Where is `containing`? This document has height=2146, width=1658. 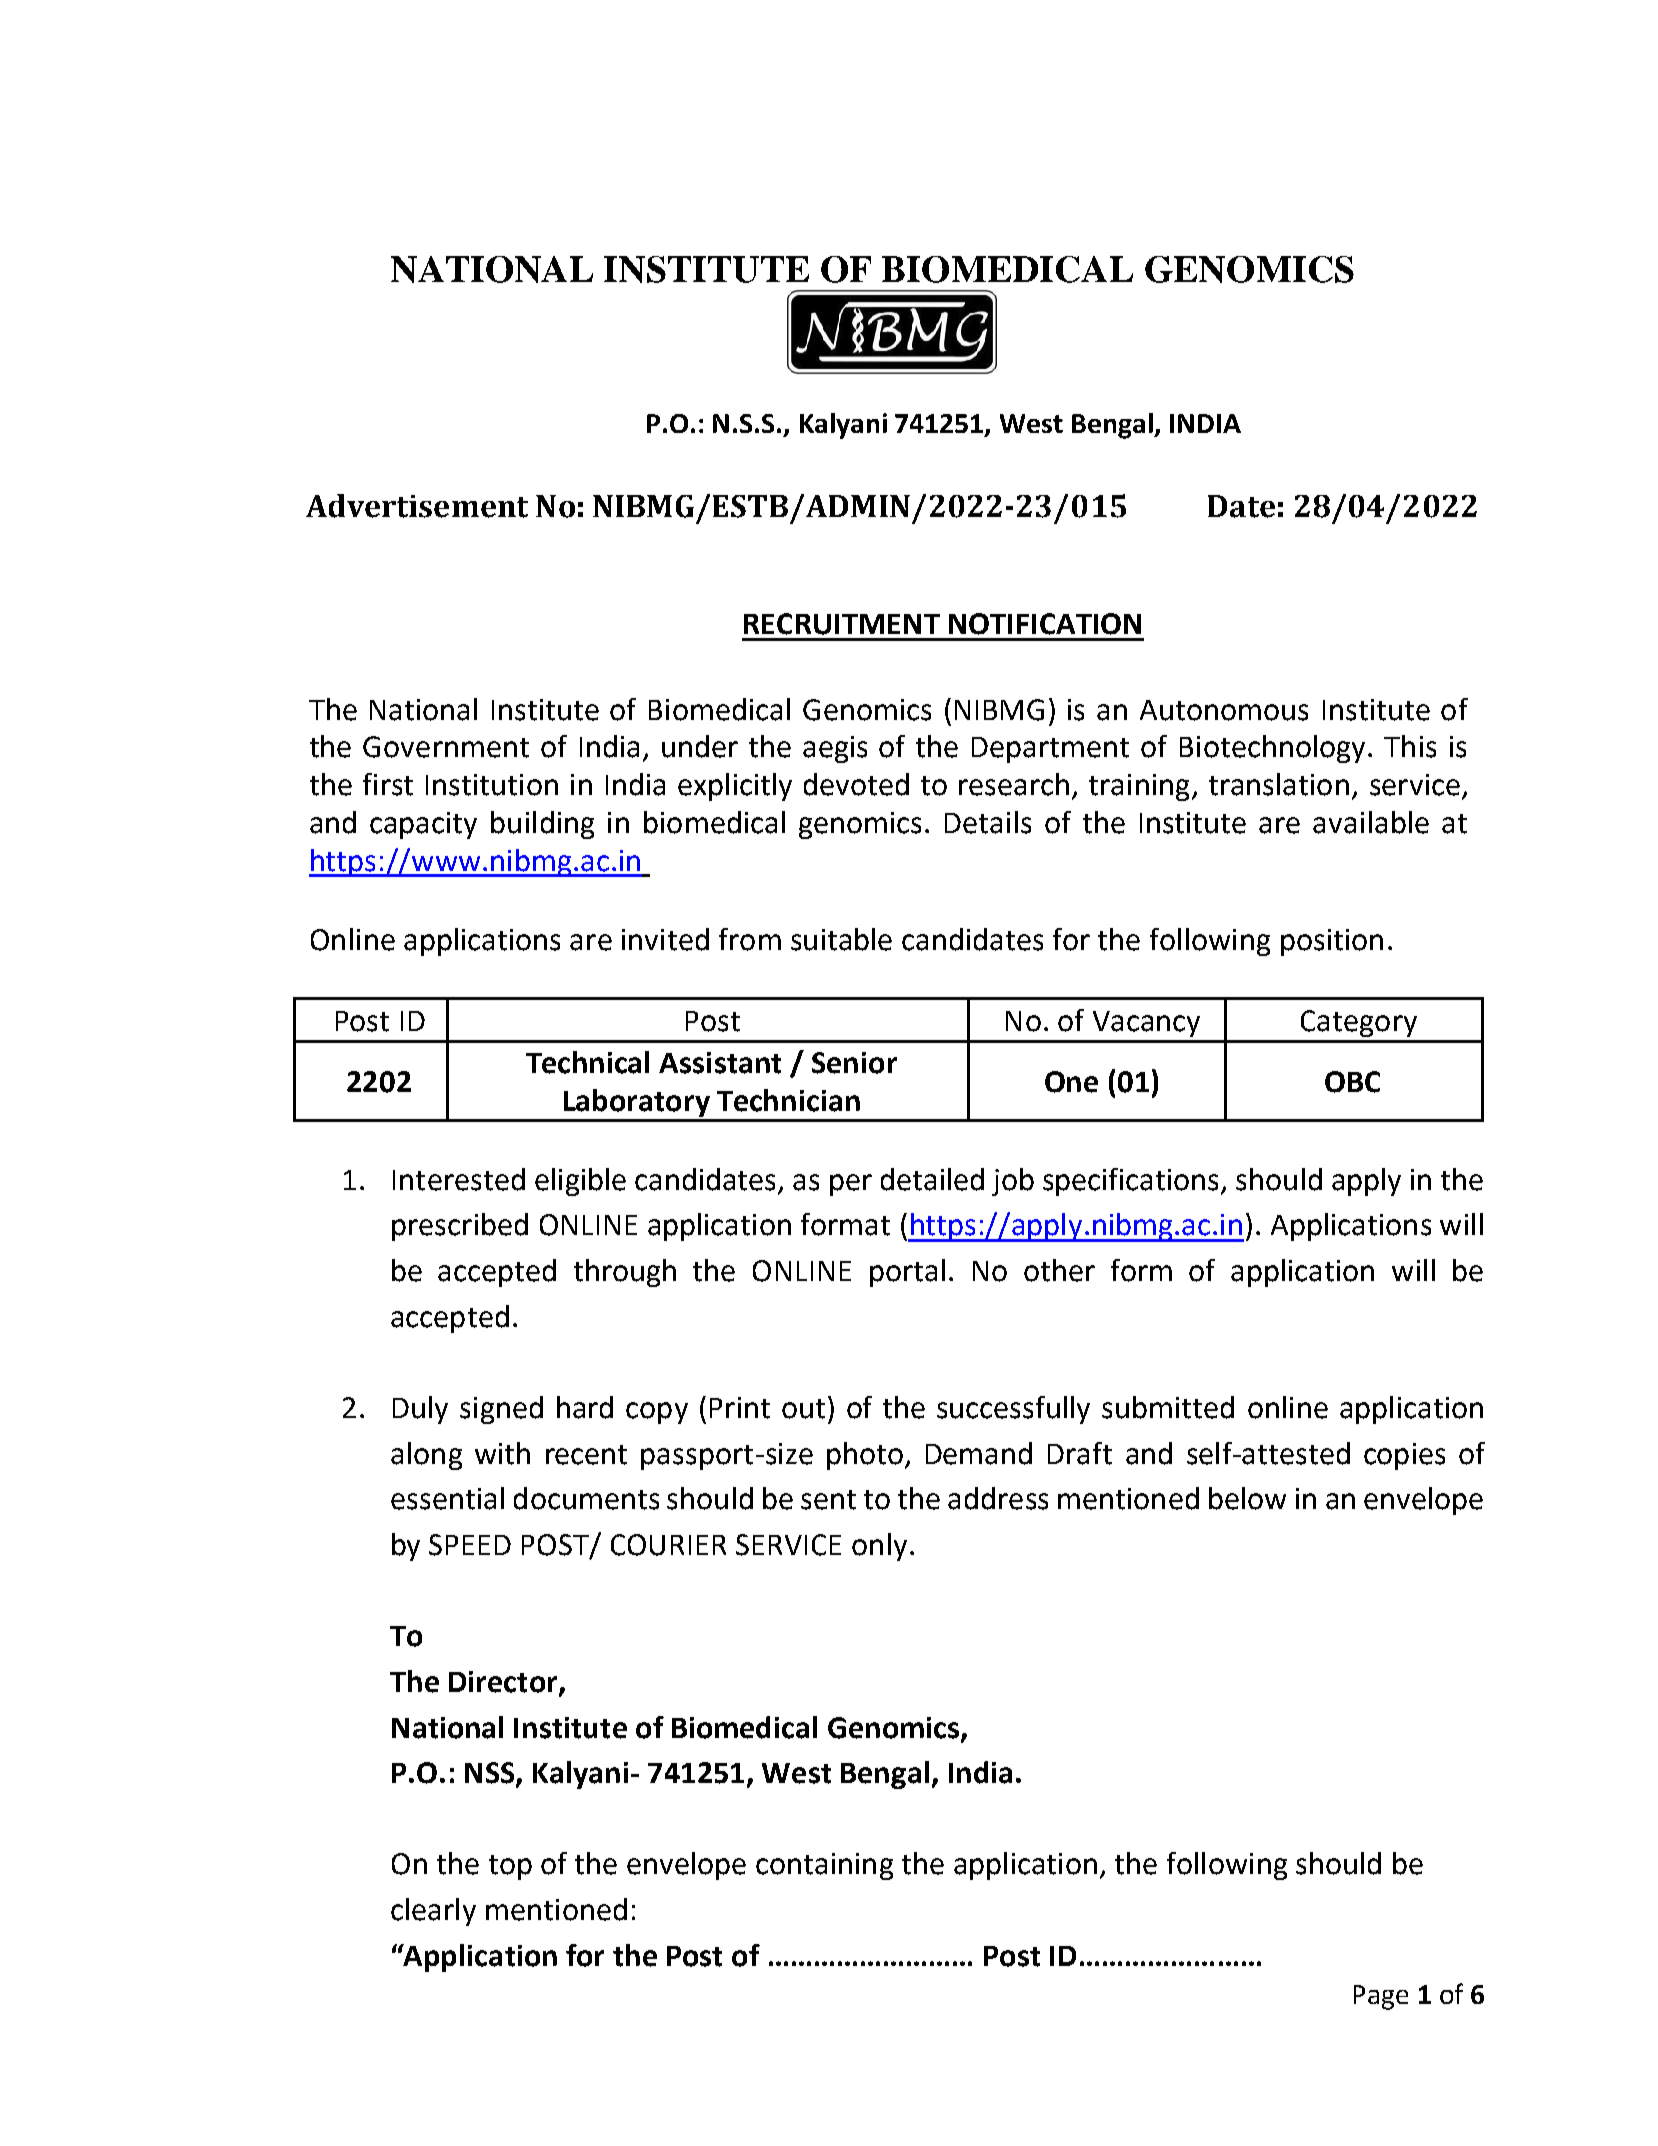 containing is located at coordinates (824, 1866).
